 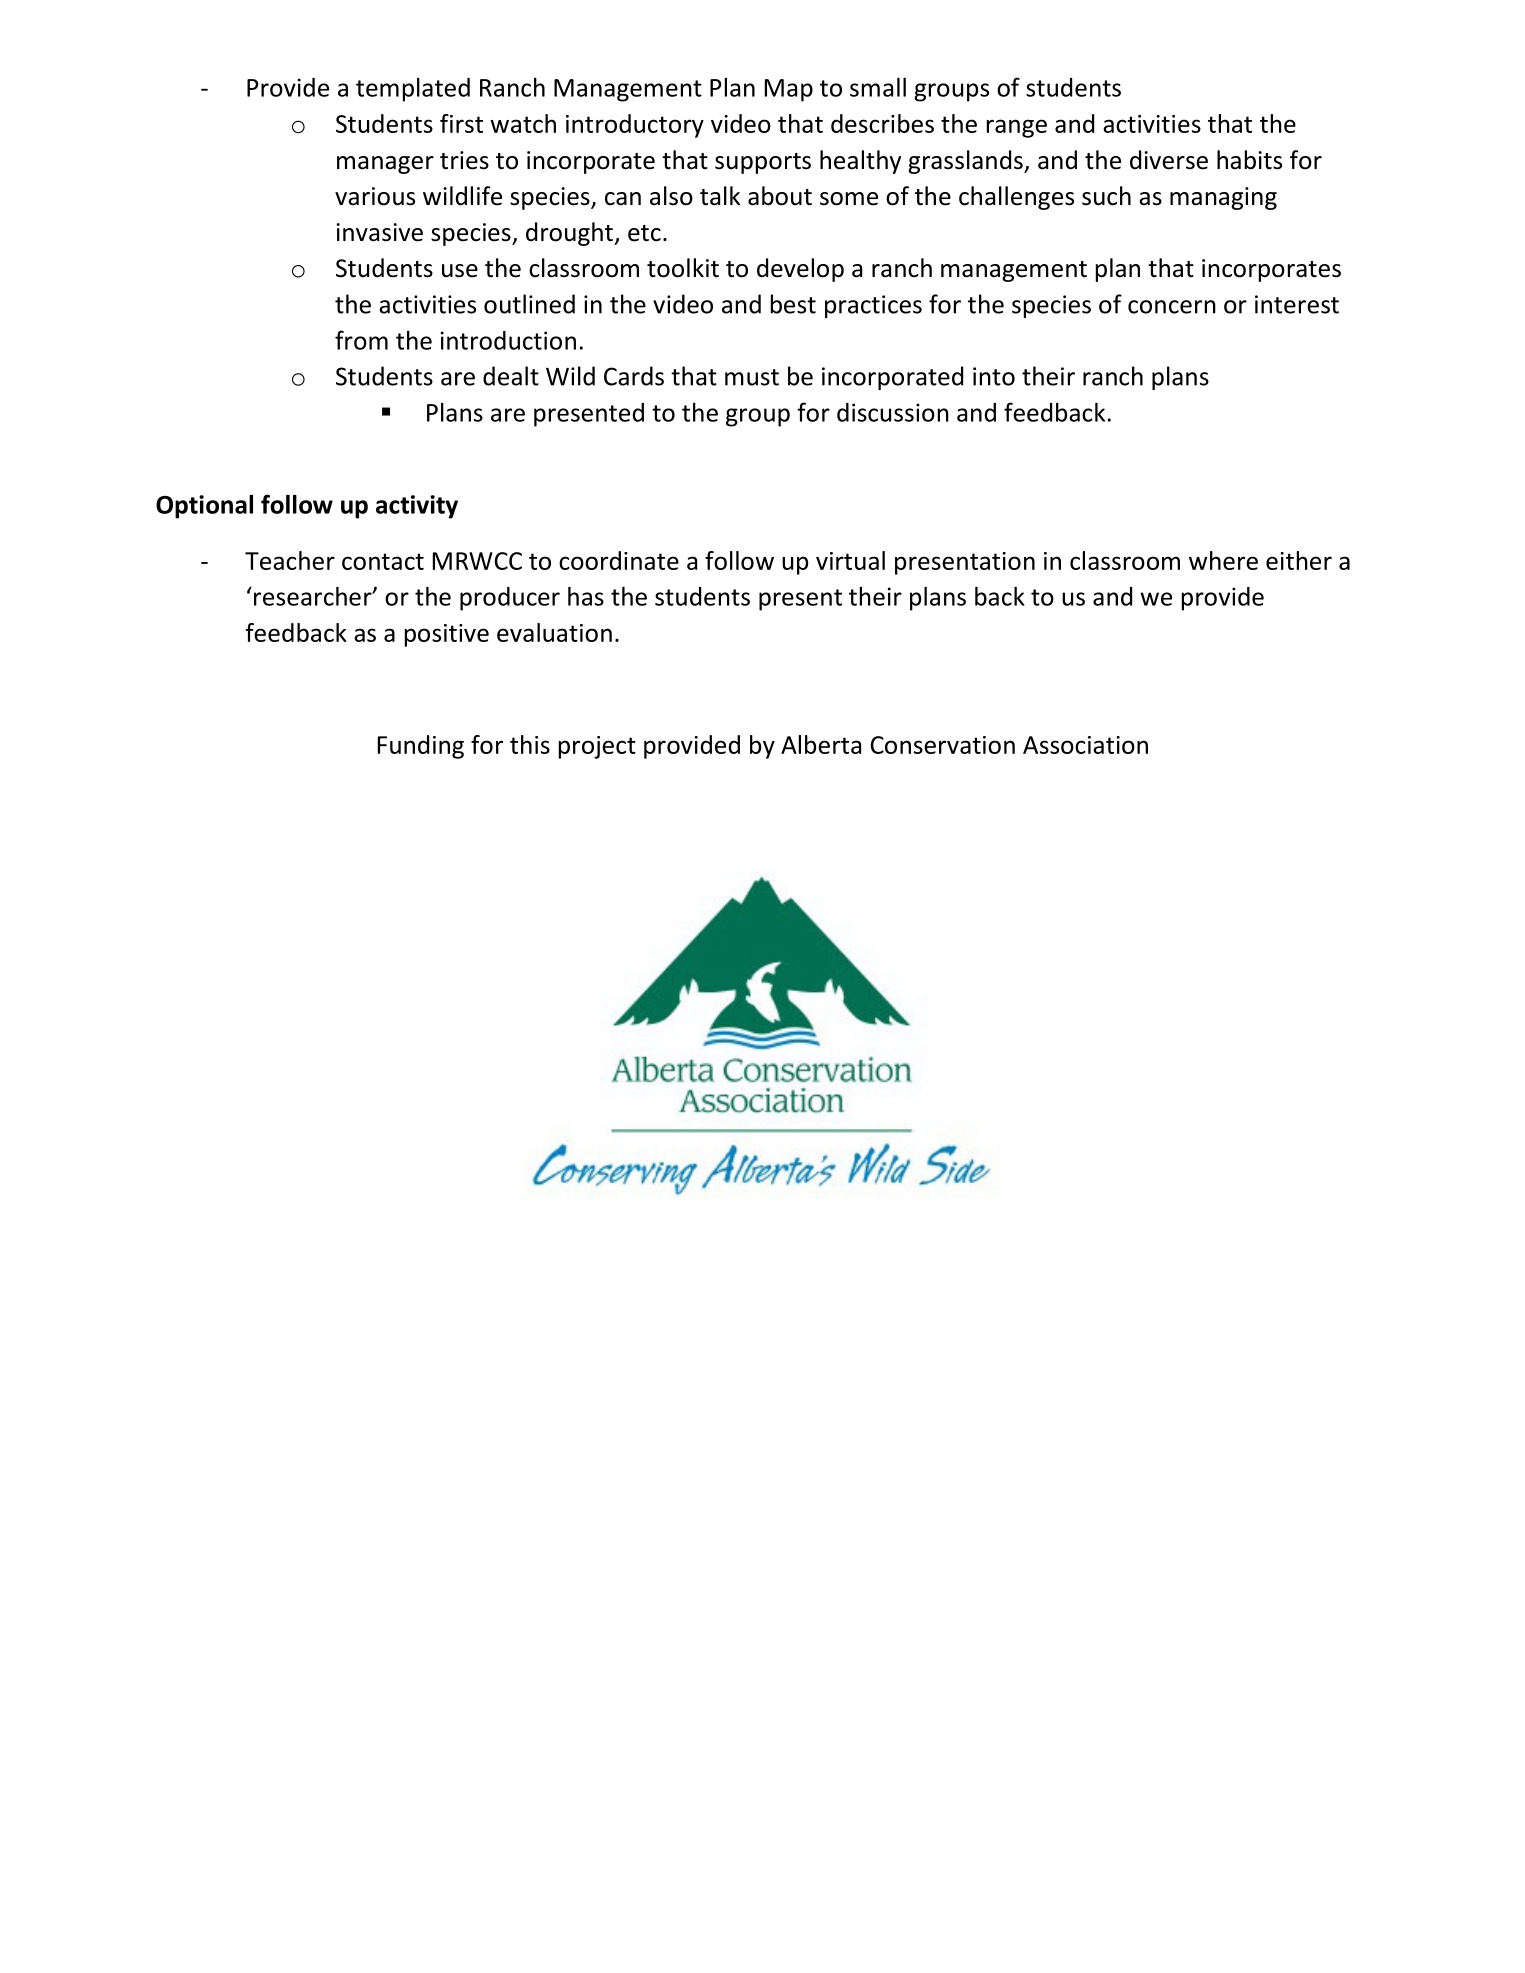 I want to click on virtual, so click(x=850, y=560).
